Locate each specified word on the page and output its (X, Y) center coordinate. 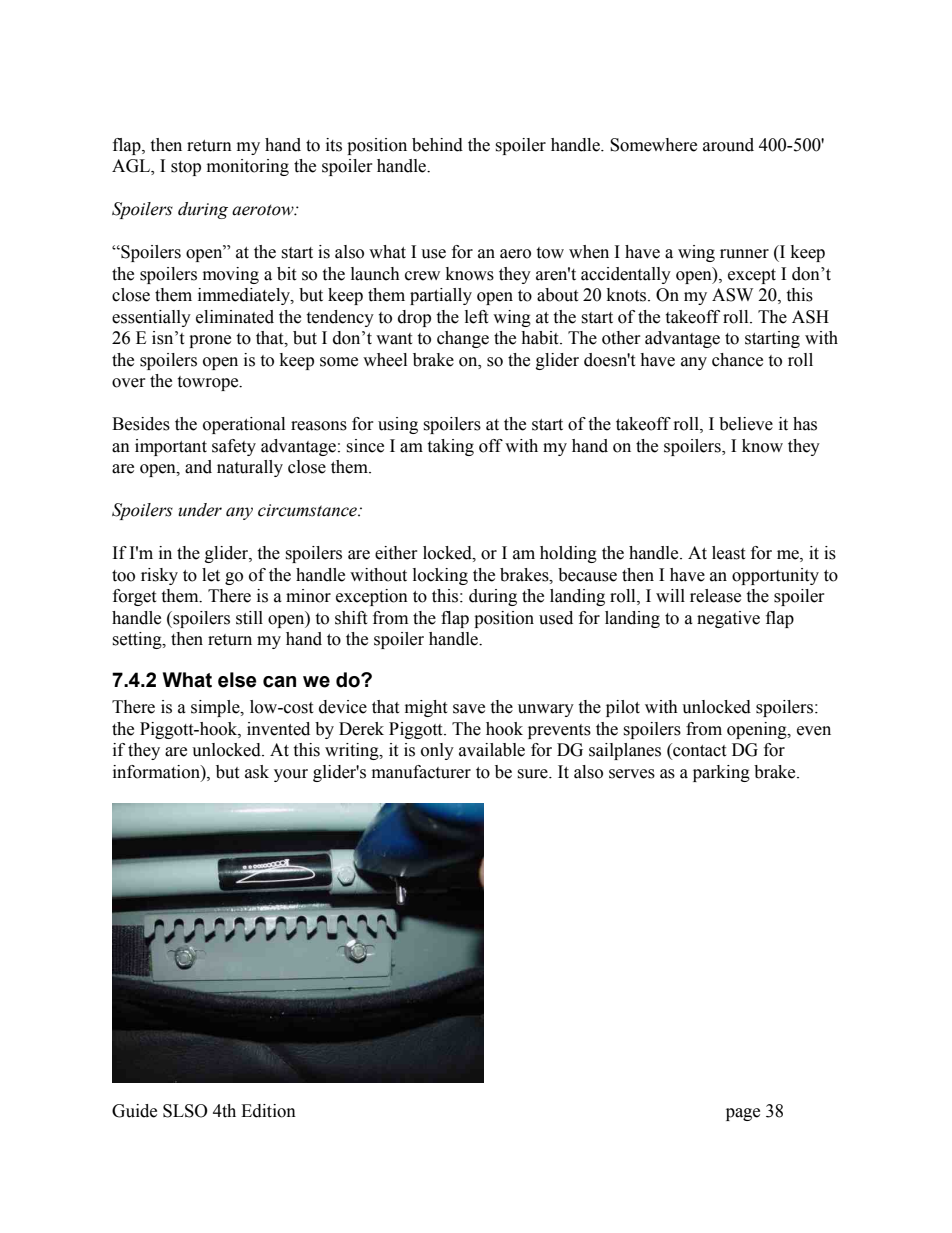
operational (244, 425)
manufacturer (421, 772)
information (157, 772)
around (728, 145)
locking (440, 576)
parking (721, 773)
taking (450, 447)
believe (746, 424)
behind (437, 145)
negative (728, 619)
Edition (268, 1111)
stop (186, 168)
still (249, 618)
